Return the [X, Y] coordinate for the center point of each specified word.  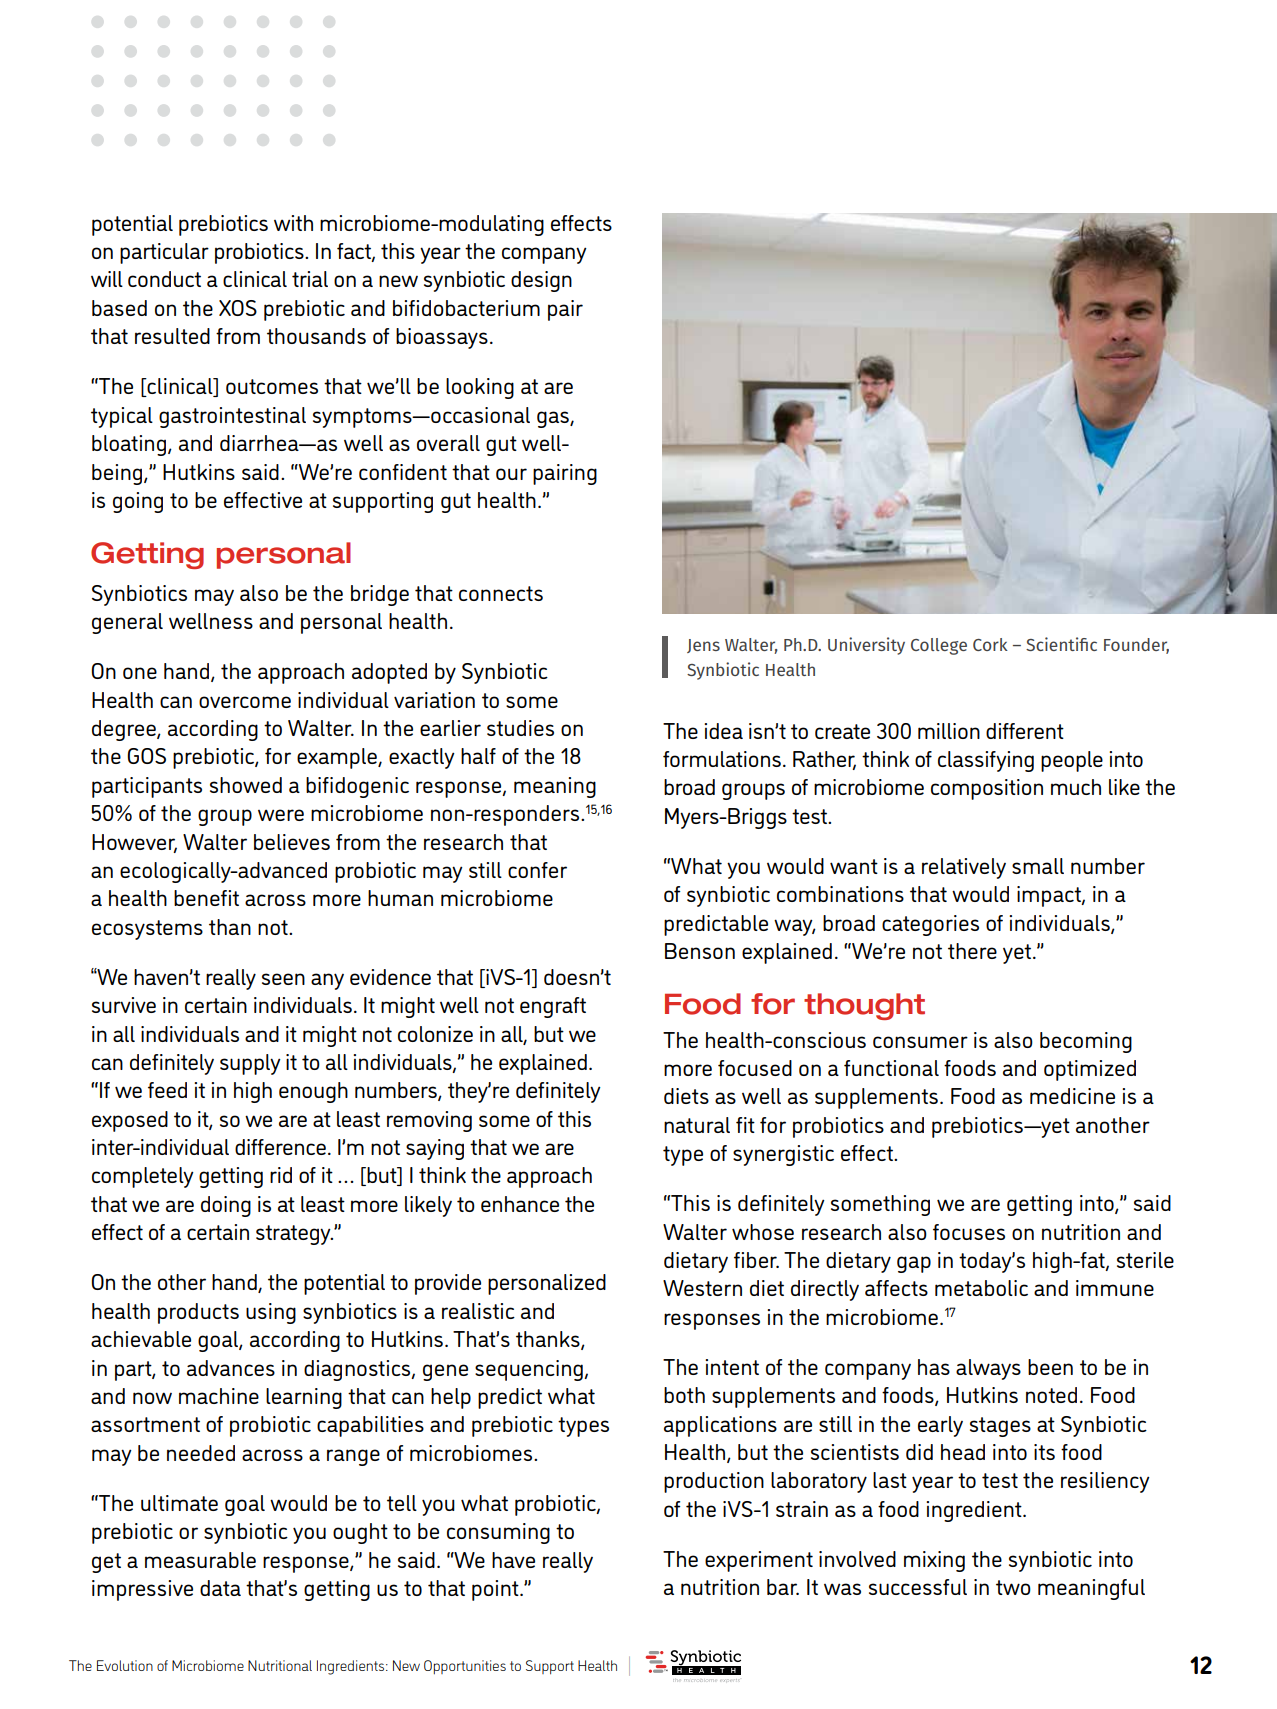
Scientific [1061, 644]
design [541, 281]
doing [226, 1206]
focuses [969, 1232]
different [1025, 731]
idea [723, 731]
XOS [238, 308]
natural [697, 1125]
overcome [245, 702]
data [220, 1588]
